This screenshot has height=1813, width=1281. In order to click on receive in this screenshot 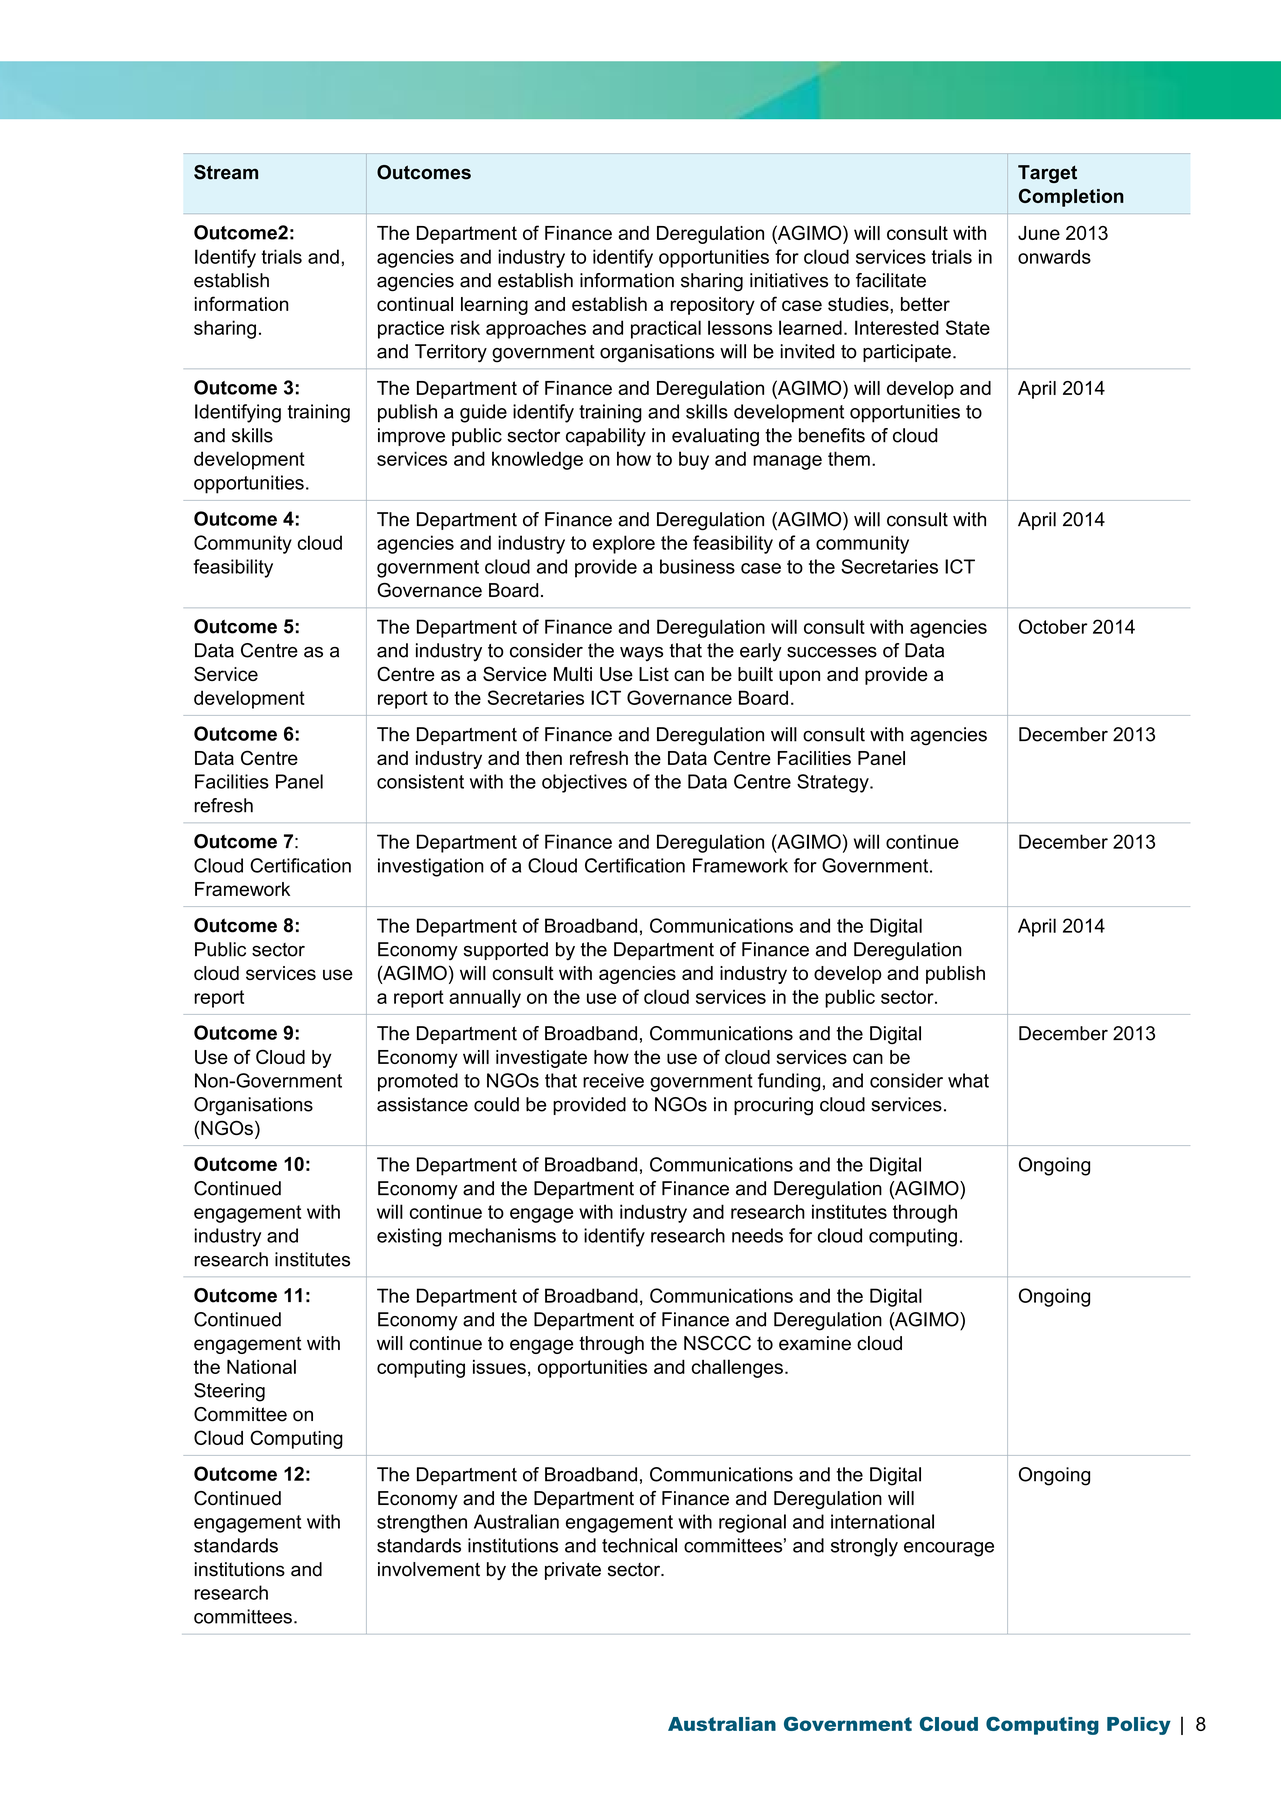, I will do `click(613, 1080)`.
